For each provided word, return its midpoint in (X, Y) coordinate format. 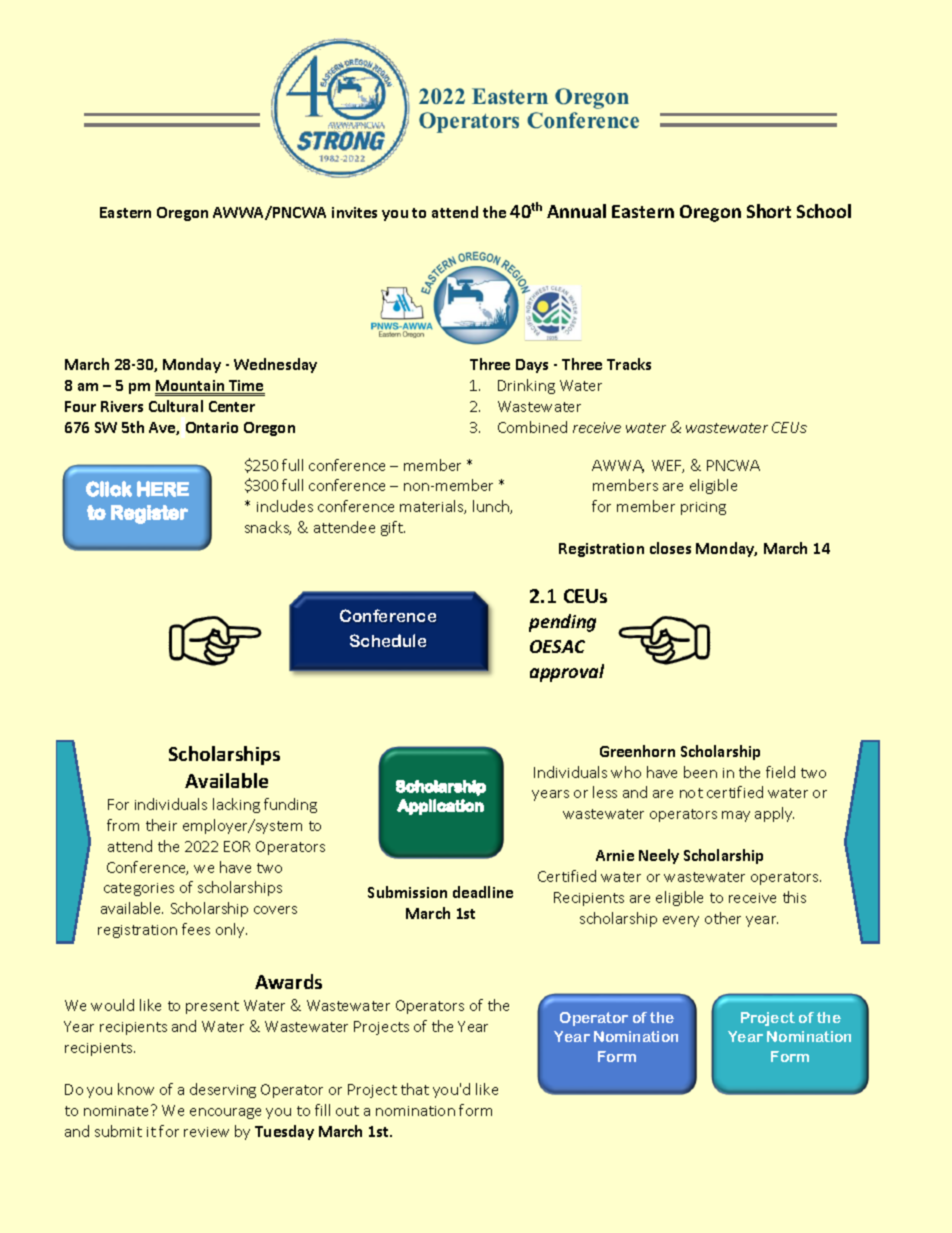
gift (393, 528)
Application (440, 807)
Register (149, 514)
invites (354, 212)
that (415, 1089)
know (136, 1089)
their (161, 825)
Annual (576, 211)
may (736, 816)
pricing (703, 508)
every (681, 921)
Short (769, 211)
